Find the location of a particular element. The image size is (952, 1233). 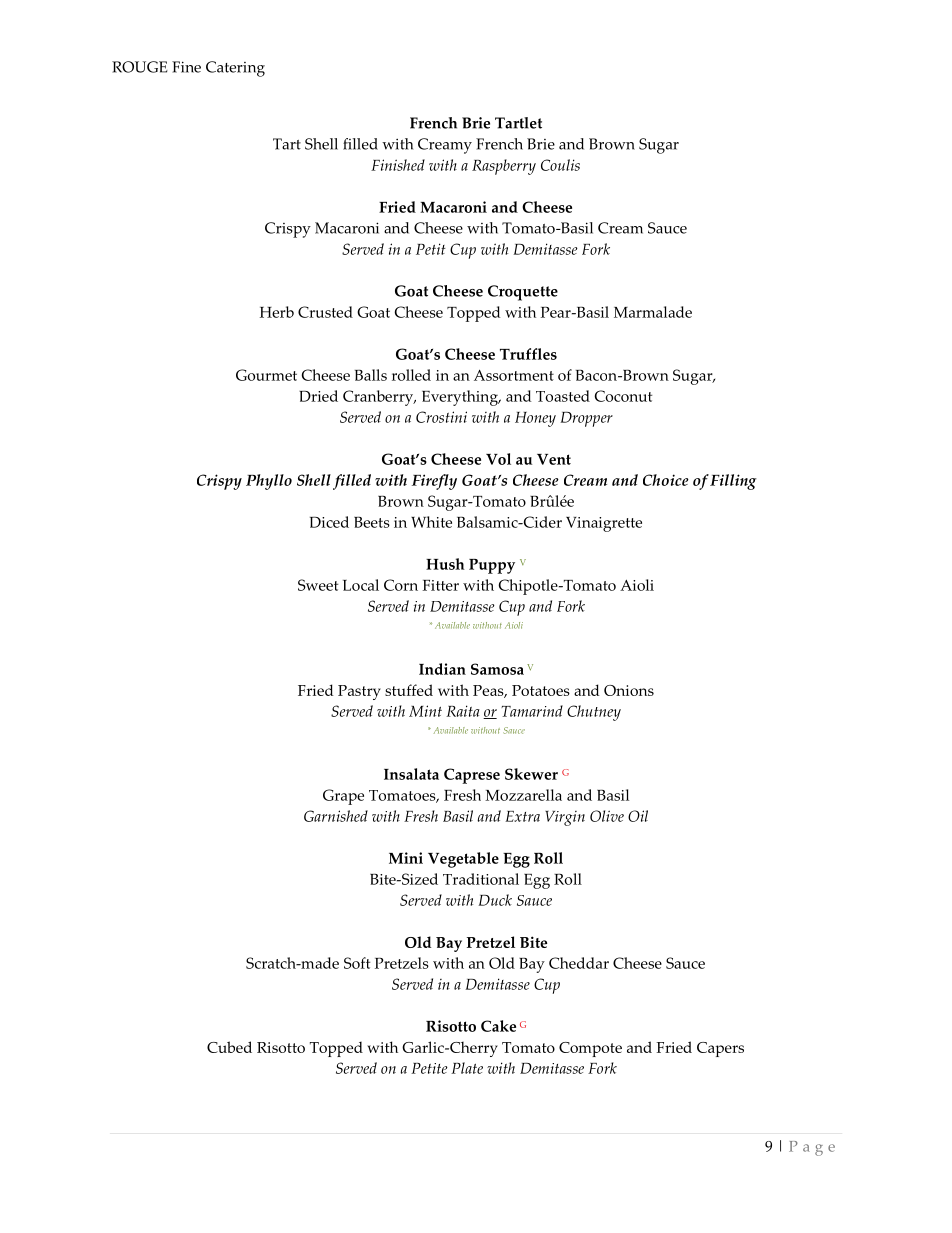

Finished is located at coordinates (398, 165).
